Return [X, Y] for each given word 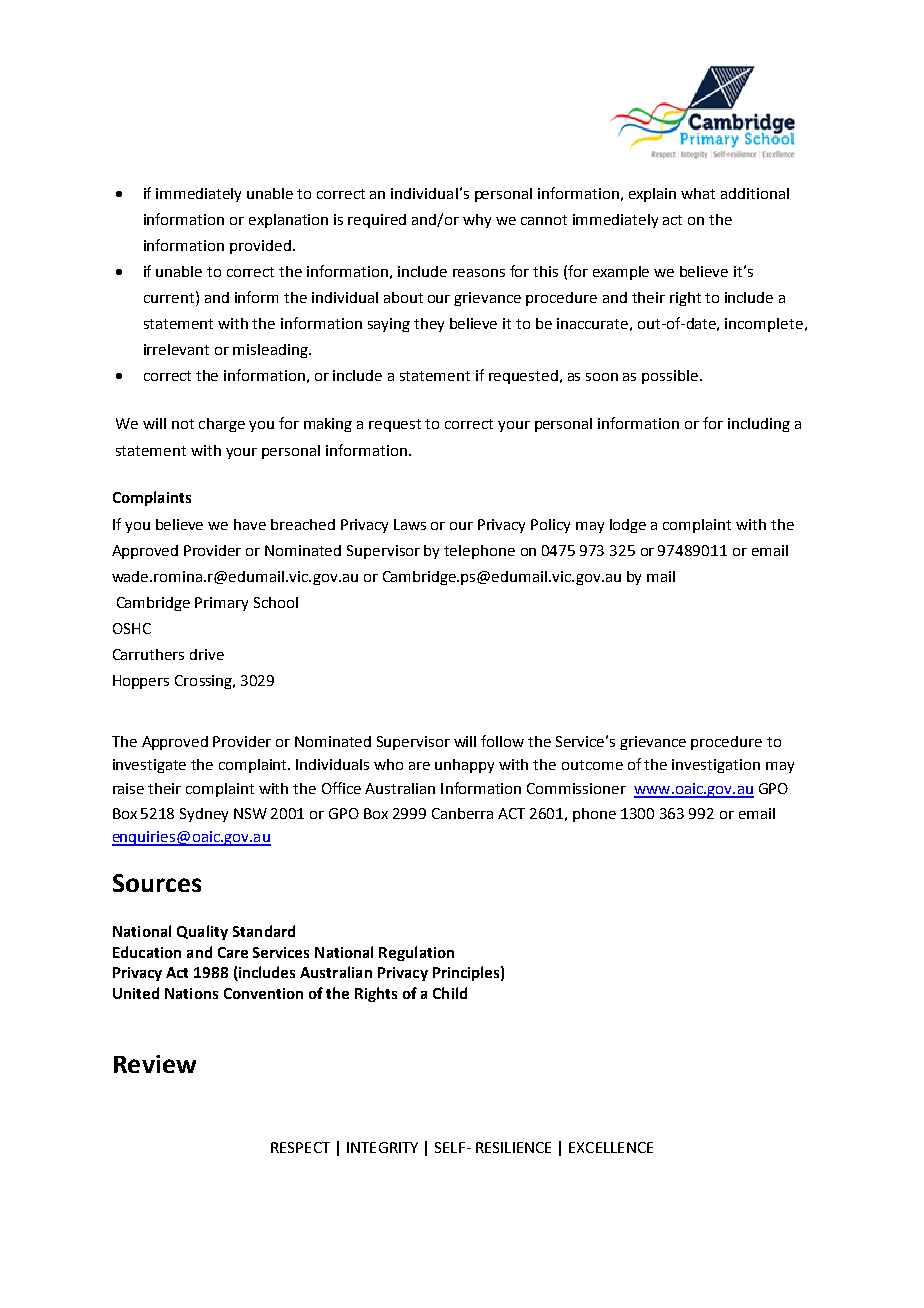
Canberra [462, 813]
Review [155, 1064]
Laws [410, 524]
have [250, 524]
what [698, 193]
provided [260, 247]
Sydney [204, 815]
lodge [628, 526]
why [477, 221]
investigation [716, 766]
